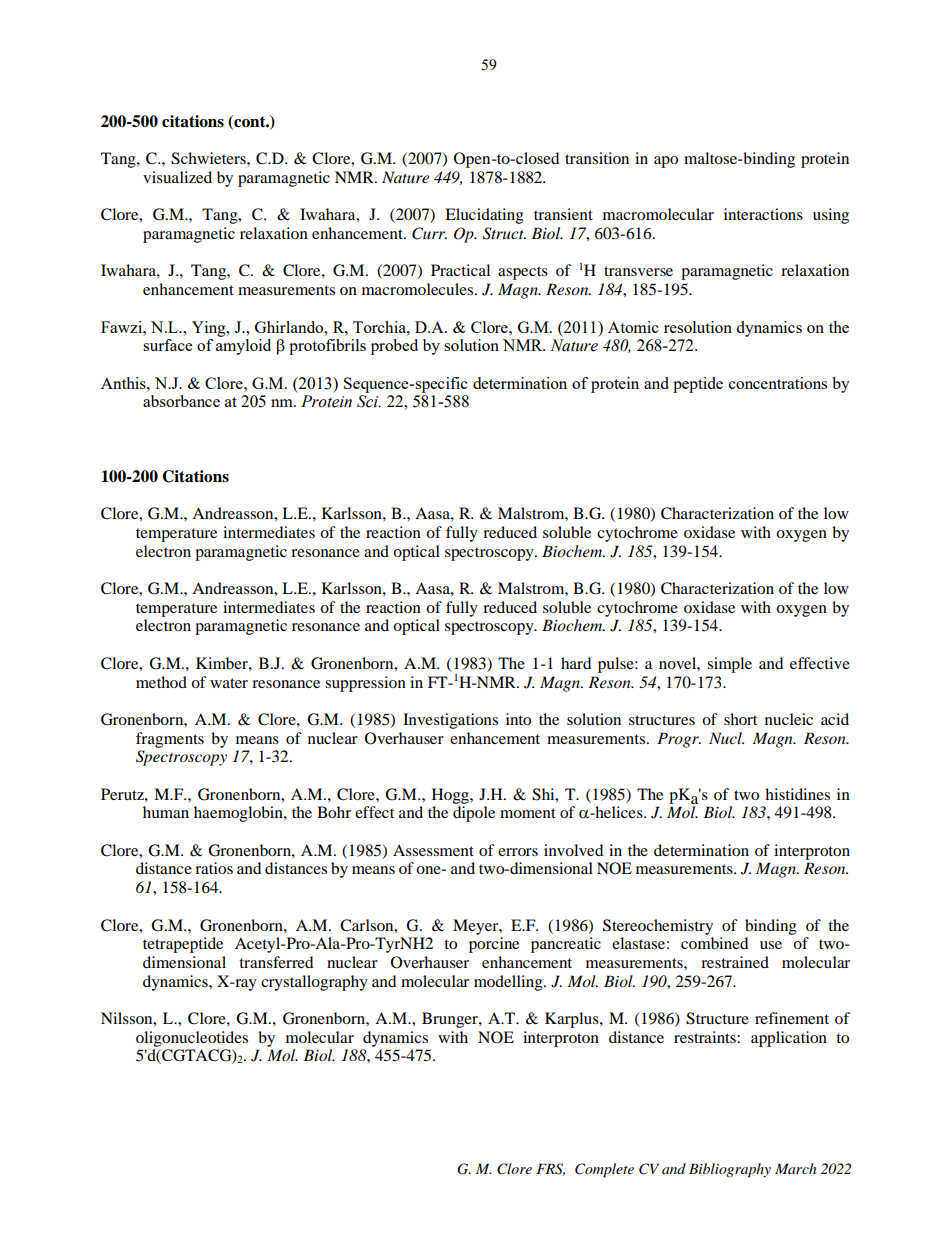 The width and height of the document is (952, 1233). I want to click on dipole, so click(474, 814).
